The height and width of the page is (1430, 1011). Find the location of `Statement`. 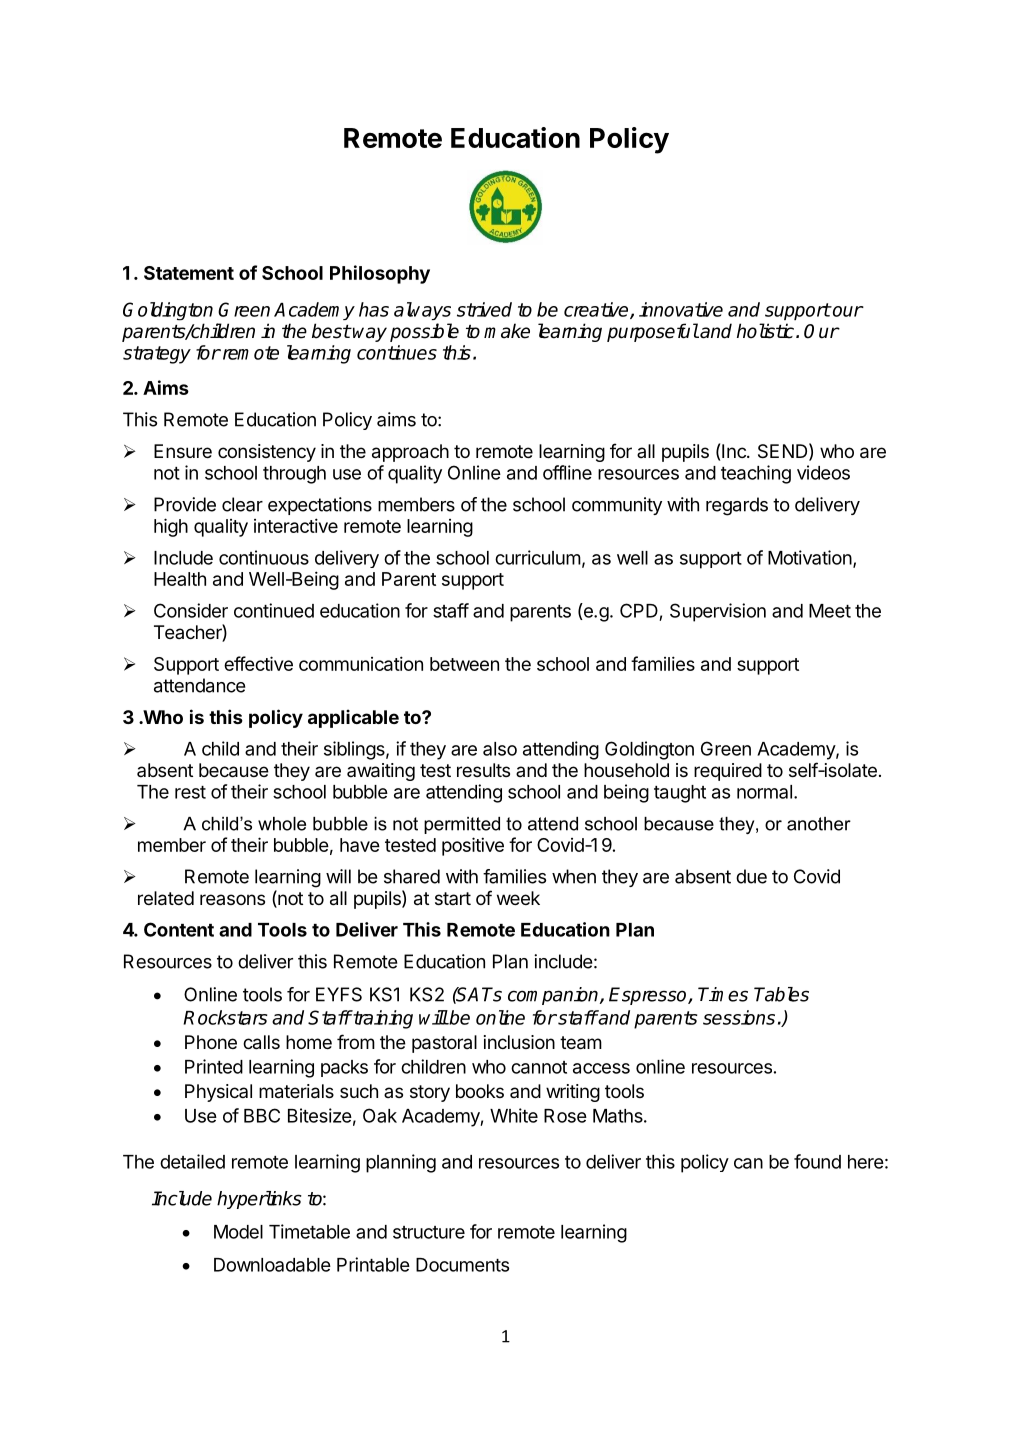

Statement is located at coordinates (189, 273).
